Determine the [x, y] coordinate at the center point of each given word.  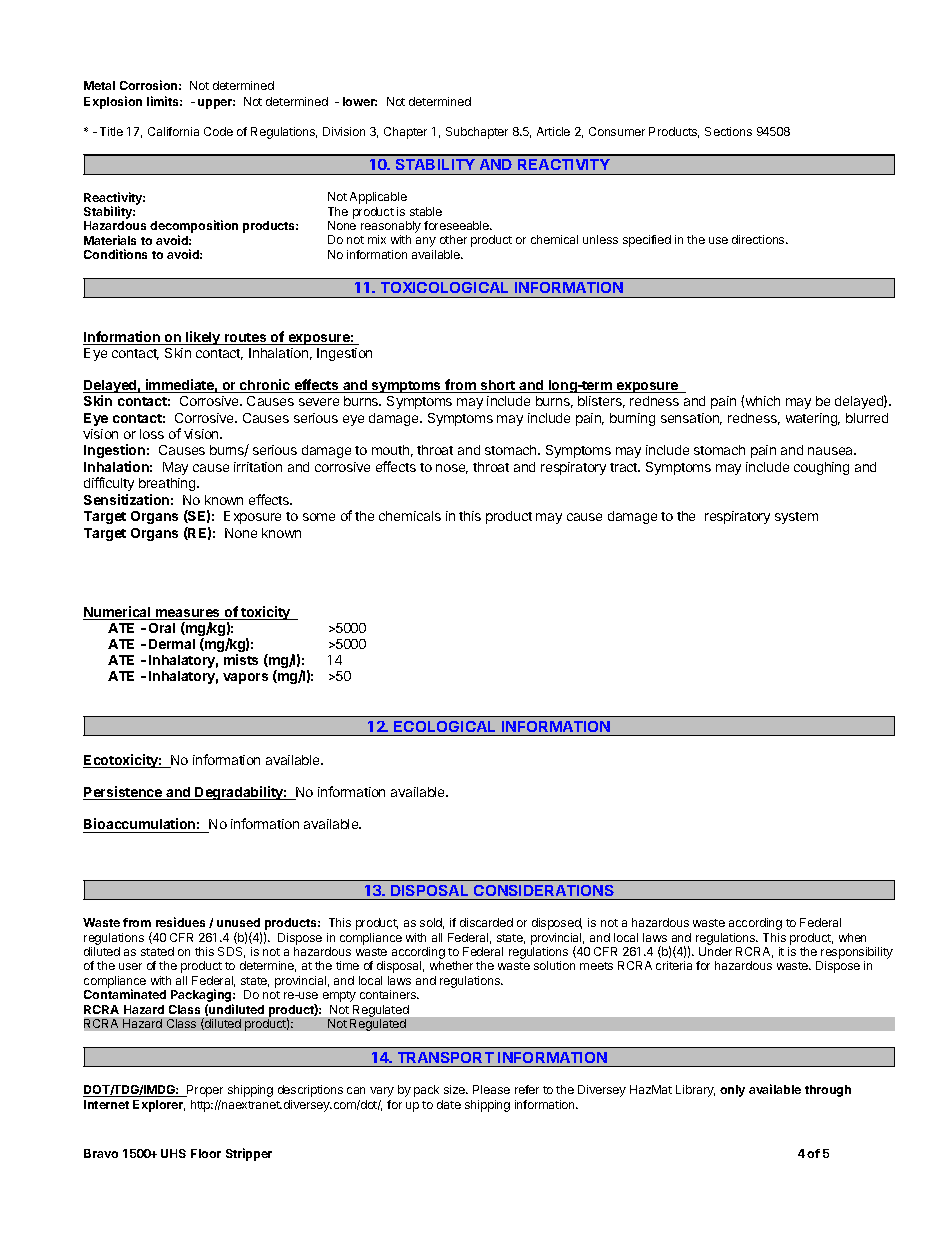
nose [452, 469]
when [852, 937]
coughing [821, 468]
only [732, 1091]
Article [553, 131]
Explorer [159, 1106]
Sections [728, 131]
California [173, 131]
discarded [486, 922]
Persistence [123, 793]
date [449, 1104]
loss [152, 434]
